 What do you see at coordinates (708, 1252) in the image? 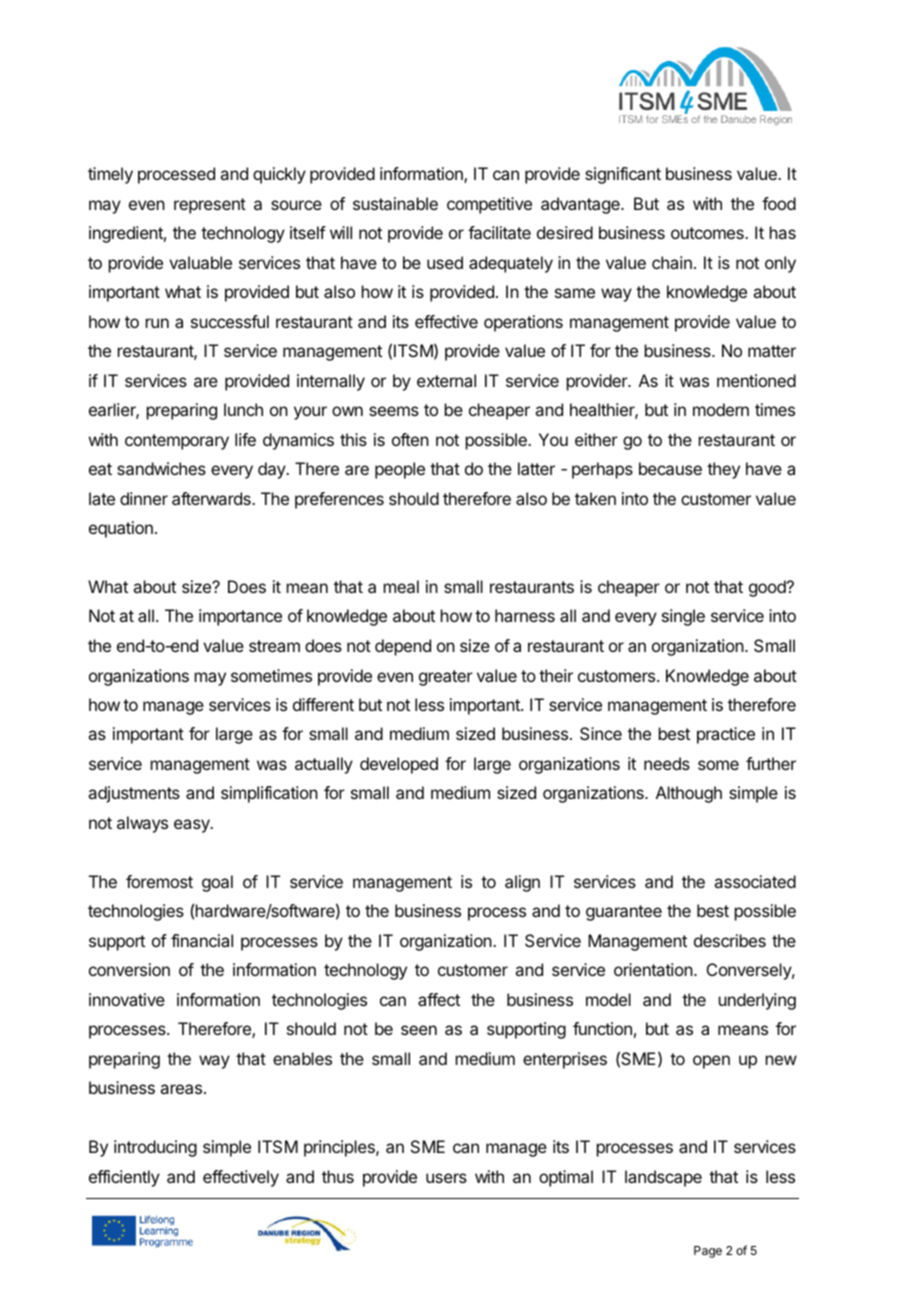
I see `Page` at bounding box center [708, 1252].
